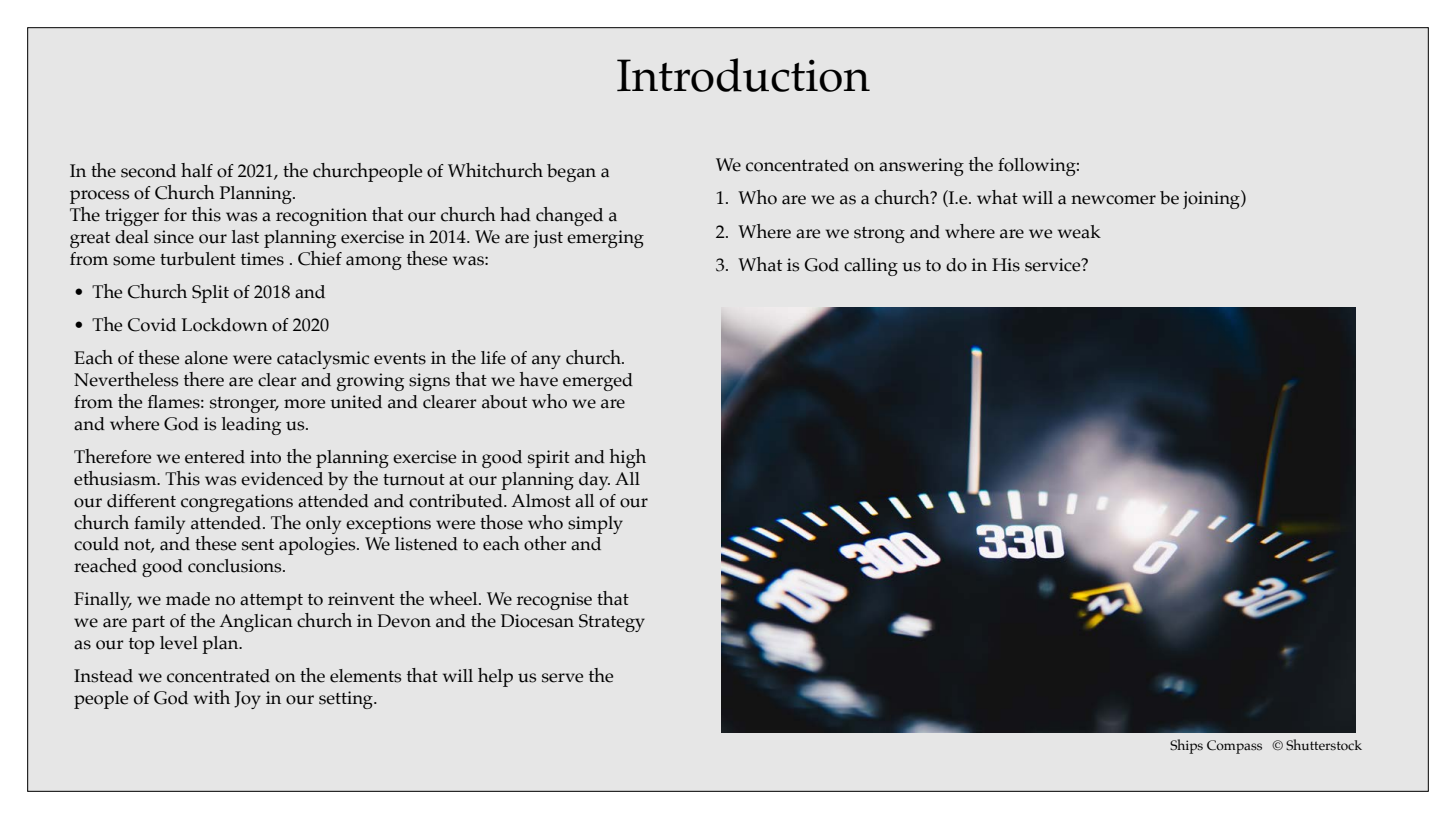 The width and height of the screenshot is (1456, 819). I want to click on emerged, so click(598, 382).
